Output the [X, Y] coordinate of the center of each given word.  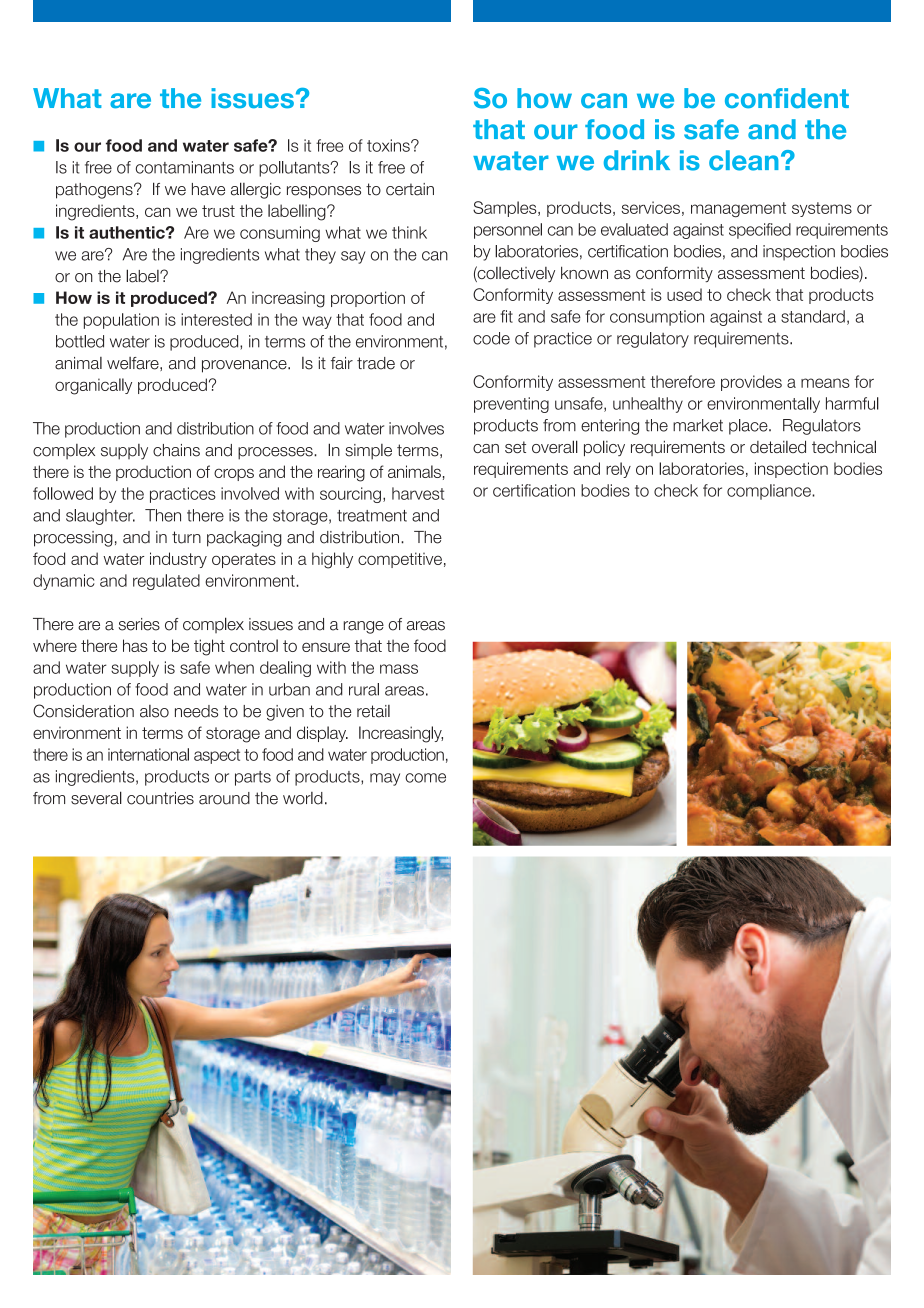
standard [813, 316]
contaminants [185, 167]
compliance [770, 492]
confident [787, 98]
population [121, 321]
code [491, 338]
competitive [400, 560]
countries [160, 798]
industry [178, 560]
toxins [389, 145]
